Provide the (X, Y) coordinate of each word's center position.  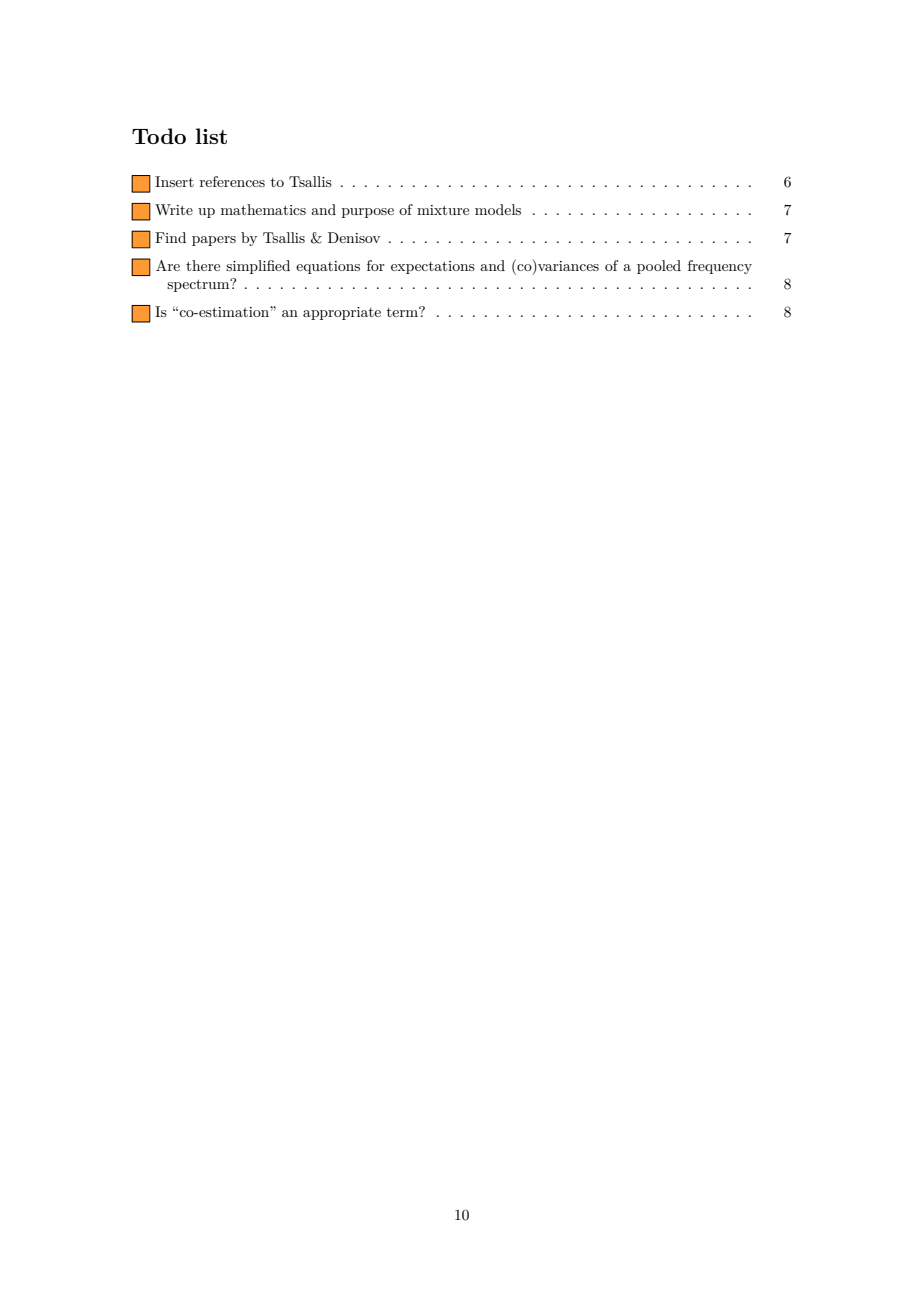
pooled (659, 267)
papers (214, 241)
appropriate (342, 313)
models (498, 209)
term (403, 312)
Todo (159, 136)
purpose (368, 213)
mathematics (263, 209)
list (211, 136)
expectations (433, 267)
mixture (443, 210)
